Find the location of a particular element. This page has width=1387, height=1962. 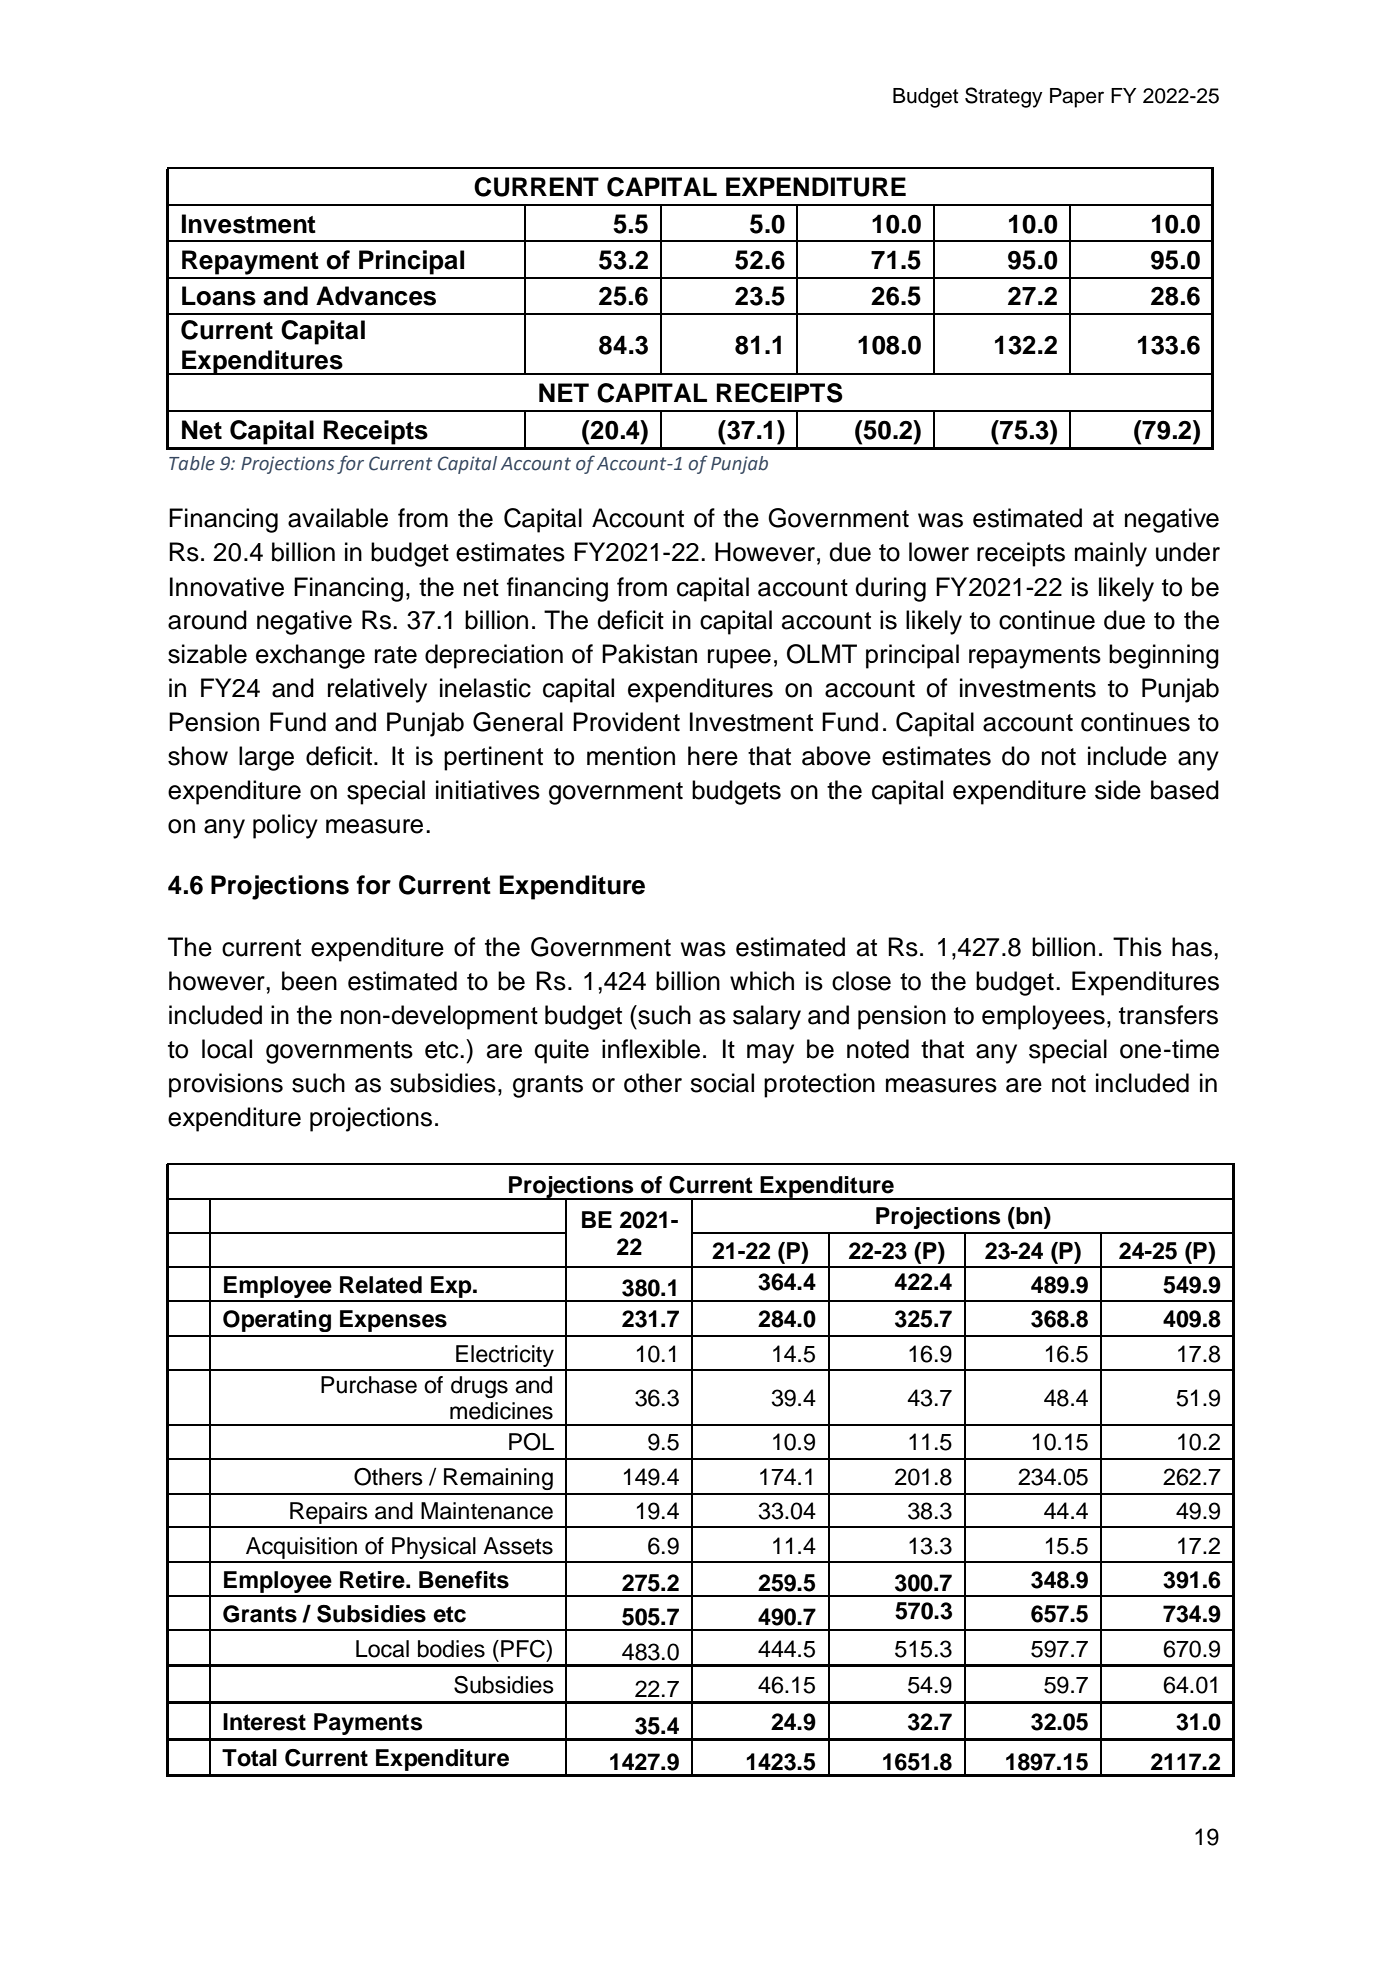

Advances is located at coordinates (376, 296).
